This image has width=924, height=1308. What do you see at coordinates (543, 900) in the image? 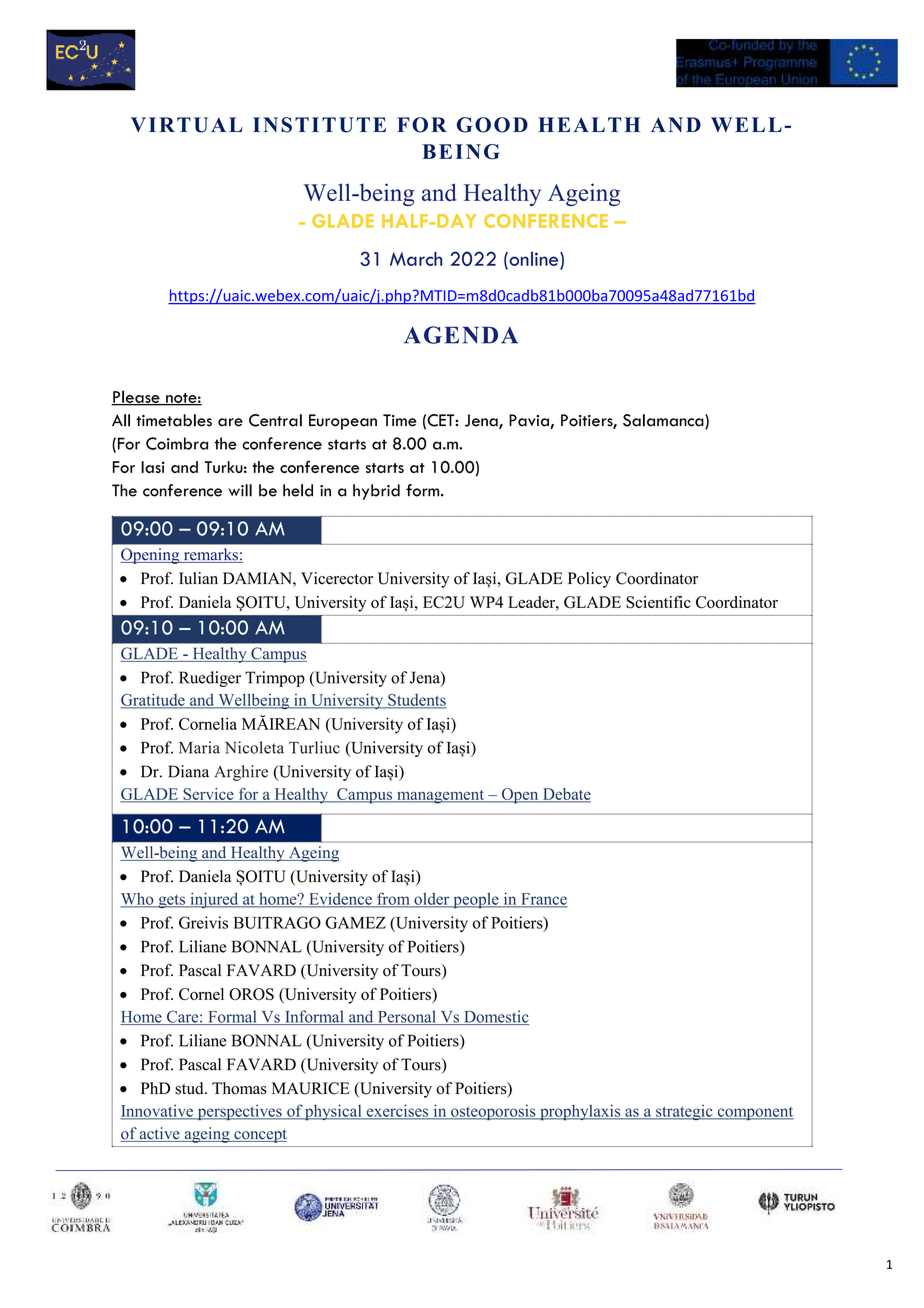
I see `France` at bounding box center [543, 900].
